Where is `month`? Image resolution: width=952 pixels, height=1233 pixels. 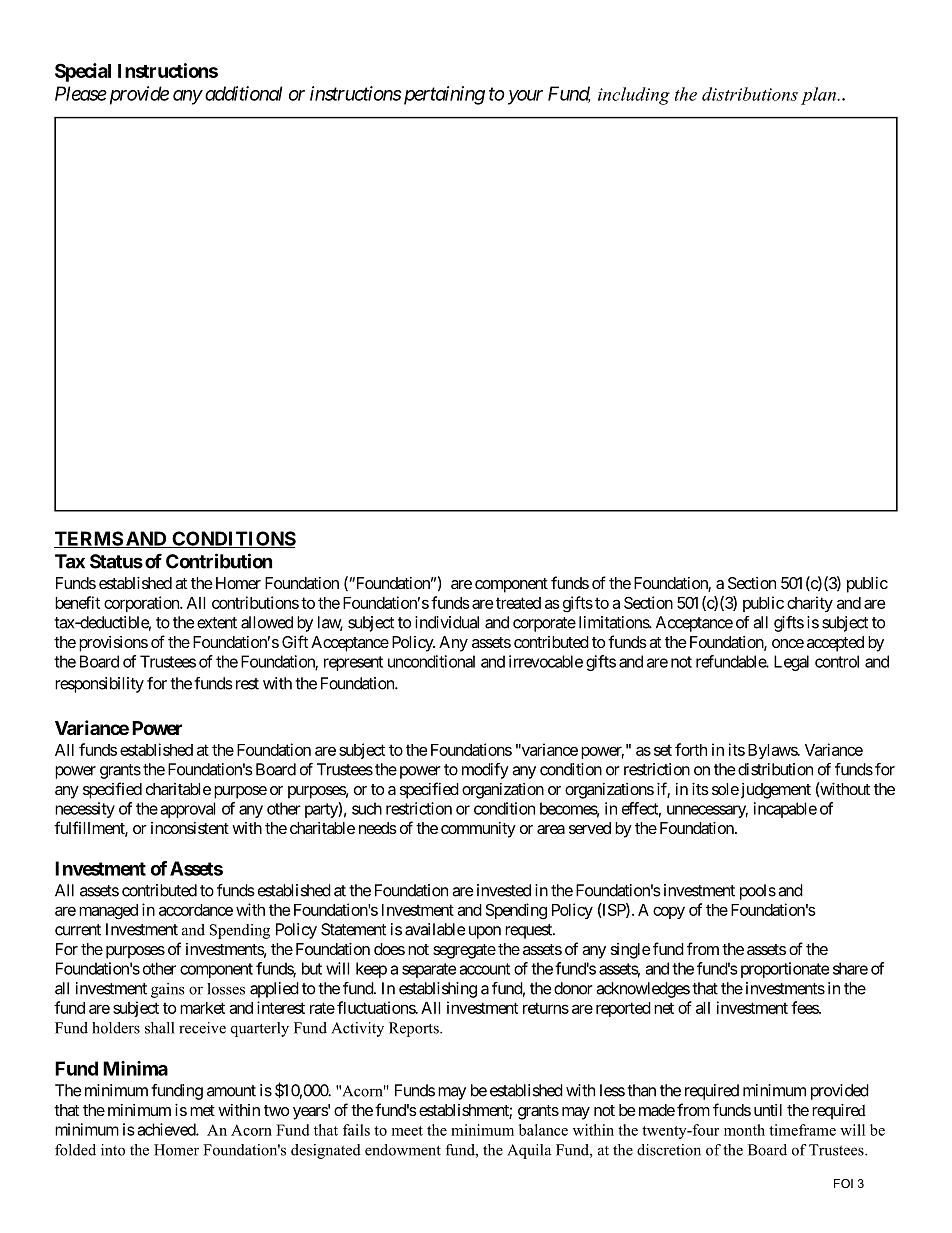
month is located at coordinates (744, 1130).
